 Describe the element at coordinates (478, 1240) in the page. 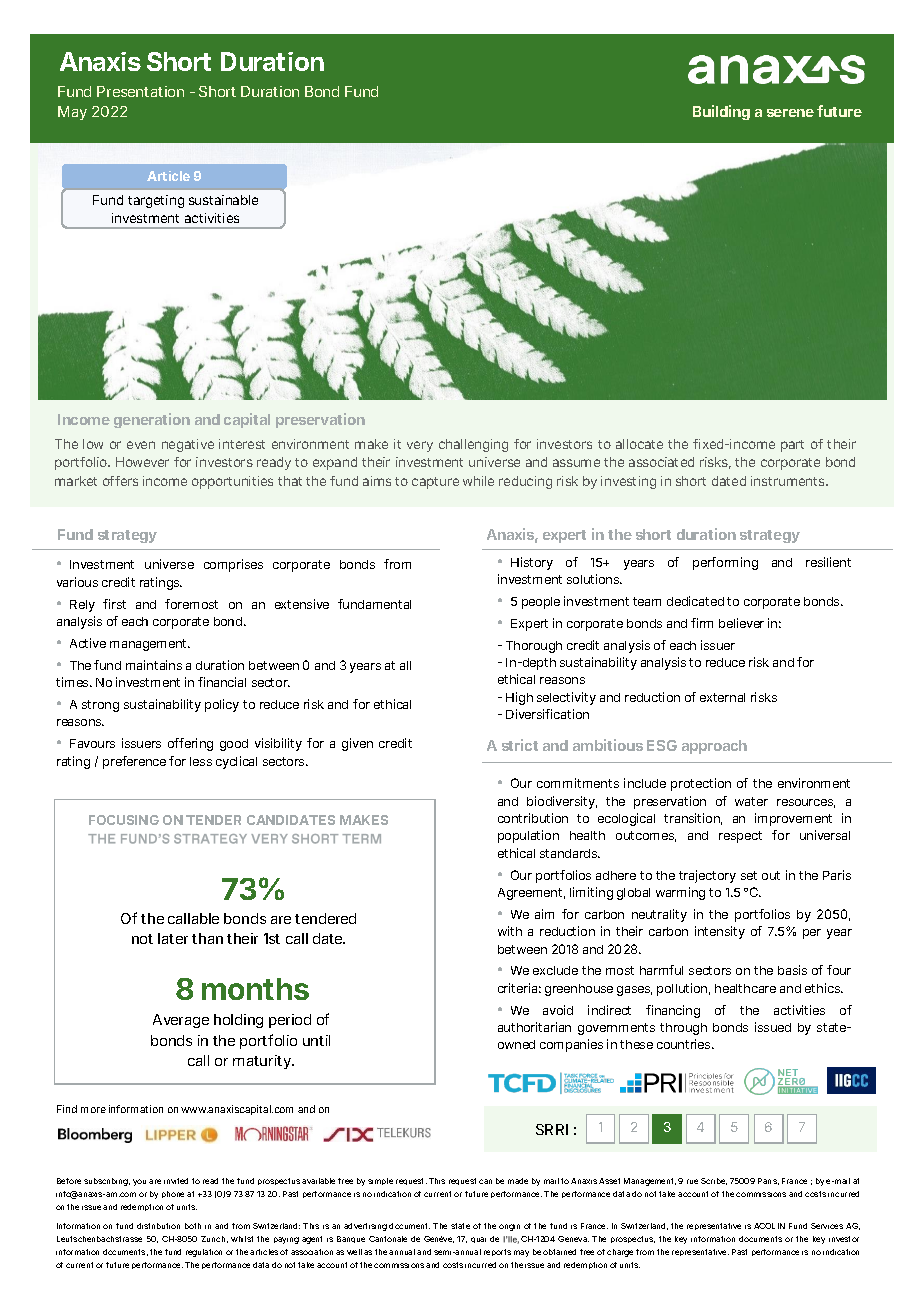

I see `quai` at that location.
